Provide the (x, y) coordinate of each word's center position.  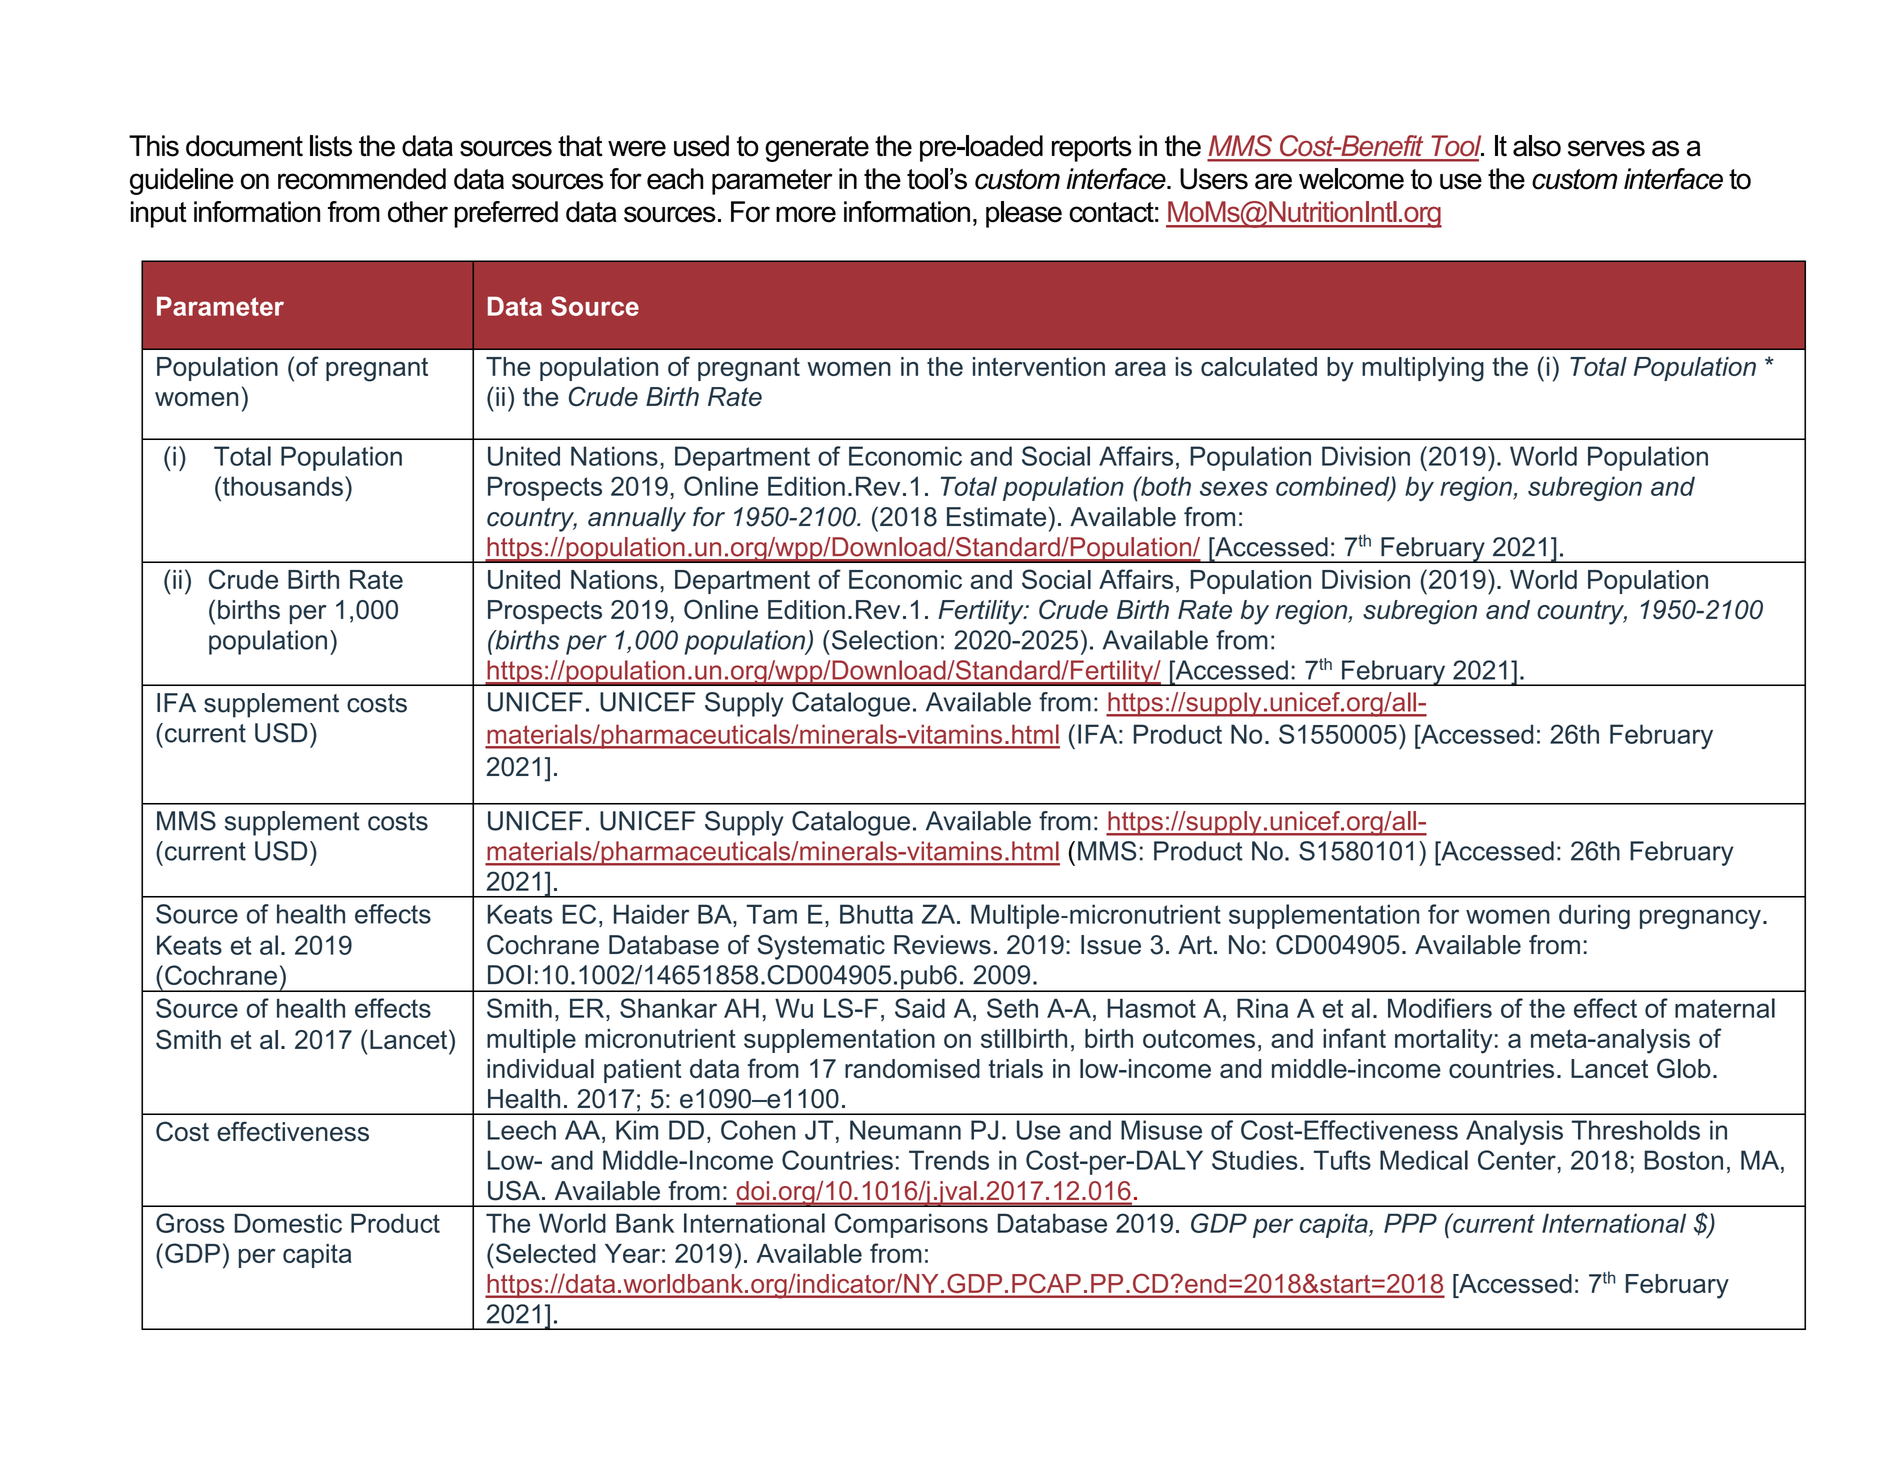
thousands (281, 486)
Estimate (996, 517)
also (1537, 146)
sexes (1234, 488)
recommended (362, 179)
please (1024, 214)
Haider (651, 914)
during (1594, 916)
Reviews (942, 945)
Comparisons (911, 1225)
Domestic (288, 1223)
